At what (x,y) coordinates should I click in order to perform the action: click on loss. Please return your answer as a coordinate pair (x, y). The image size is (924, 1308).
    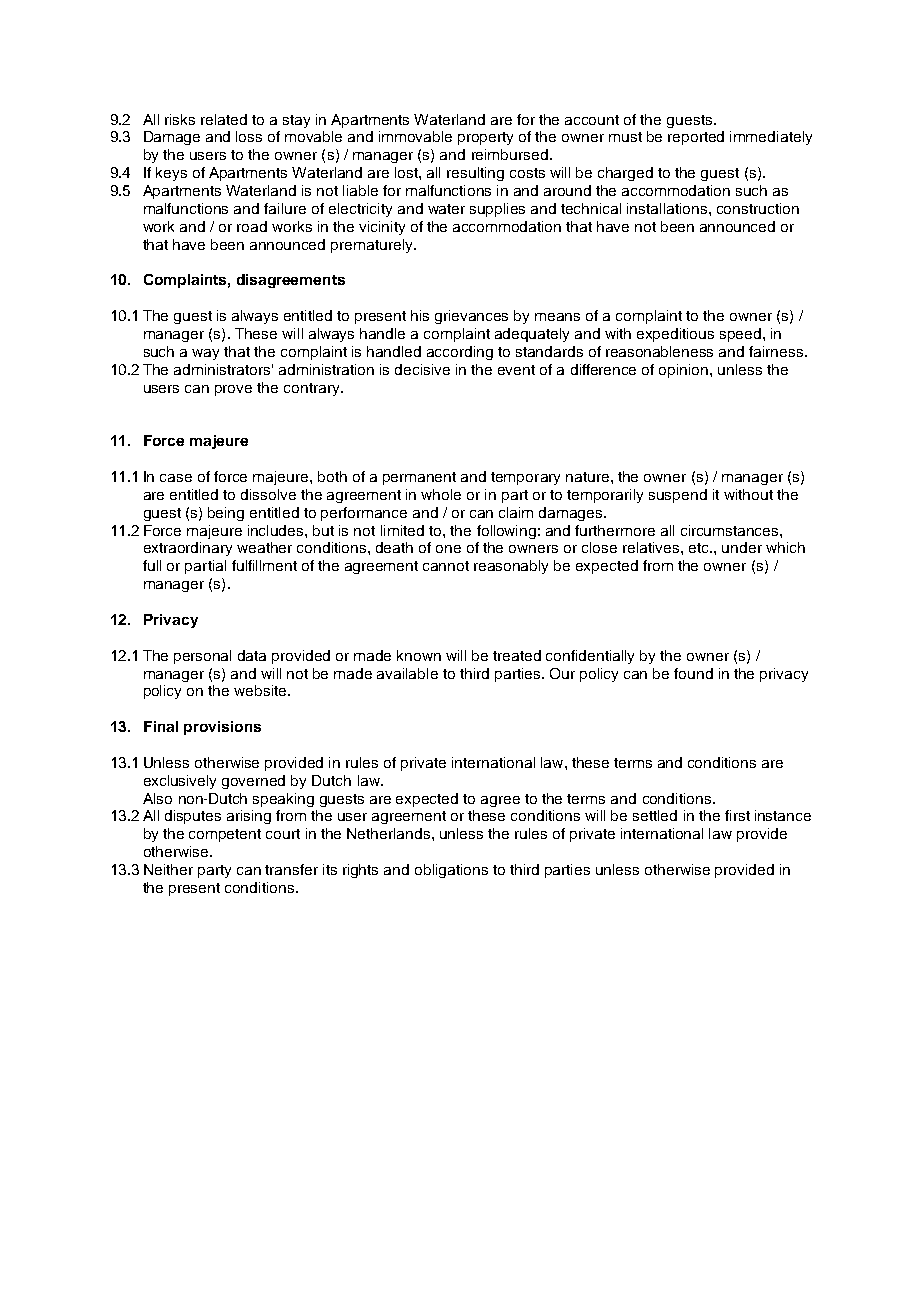
    Looking at the image, I should click on (249, 136).
